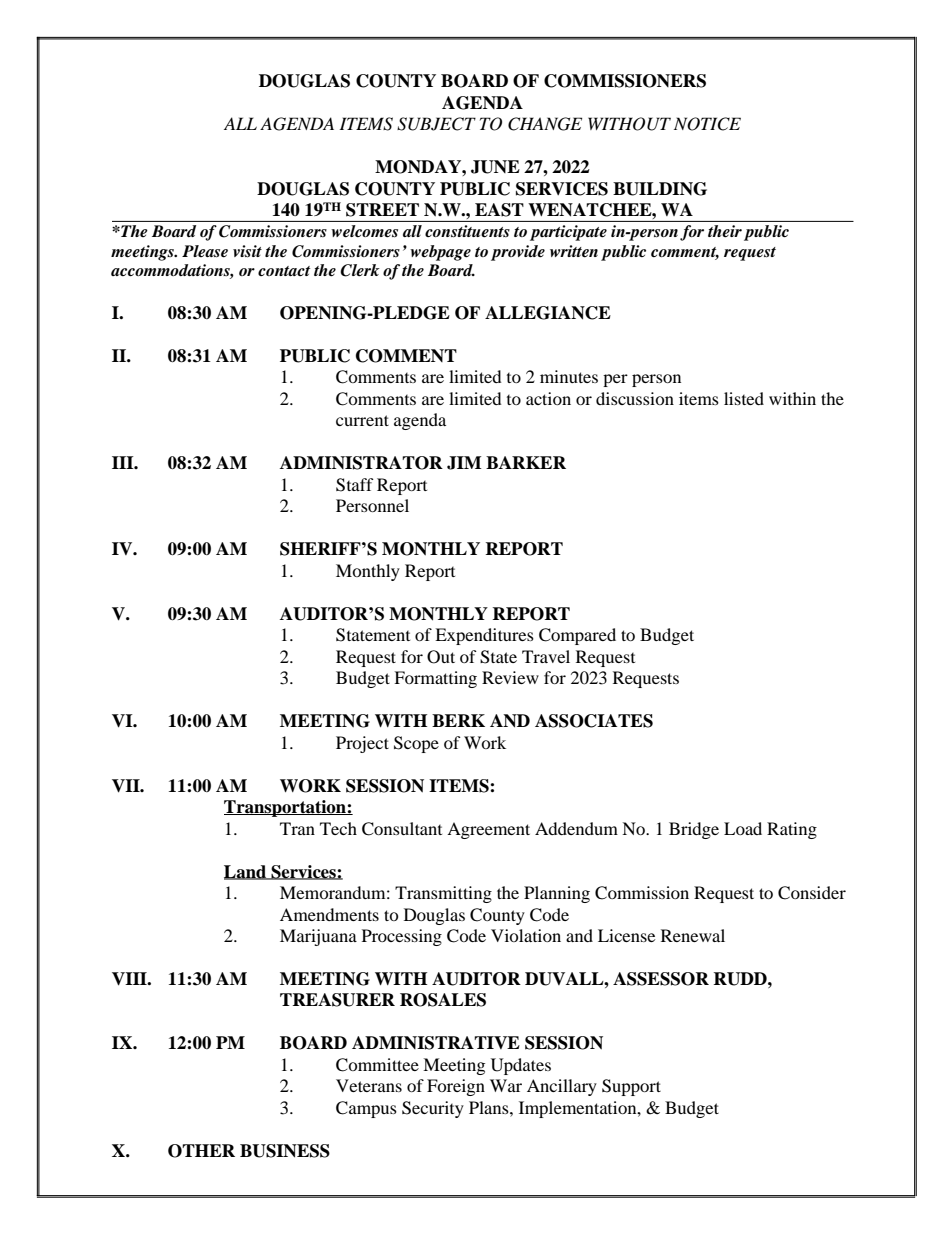 The height and width of the screenshot is (1233, 952). Describe the element at coordinates (247, 251) in the screenshot. I see `visit` at that location.
